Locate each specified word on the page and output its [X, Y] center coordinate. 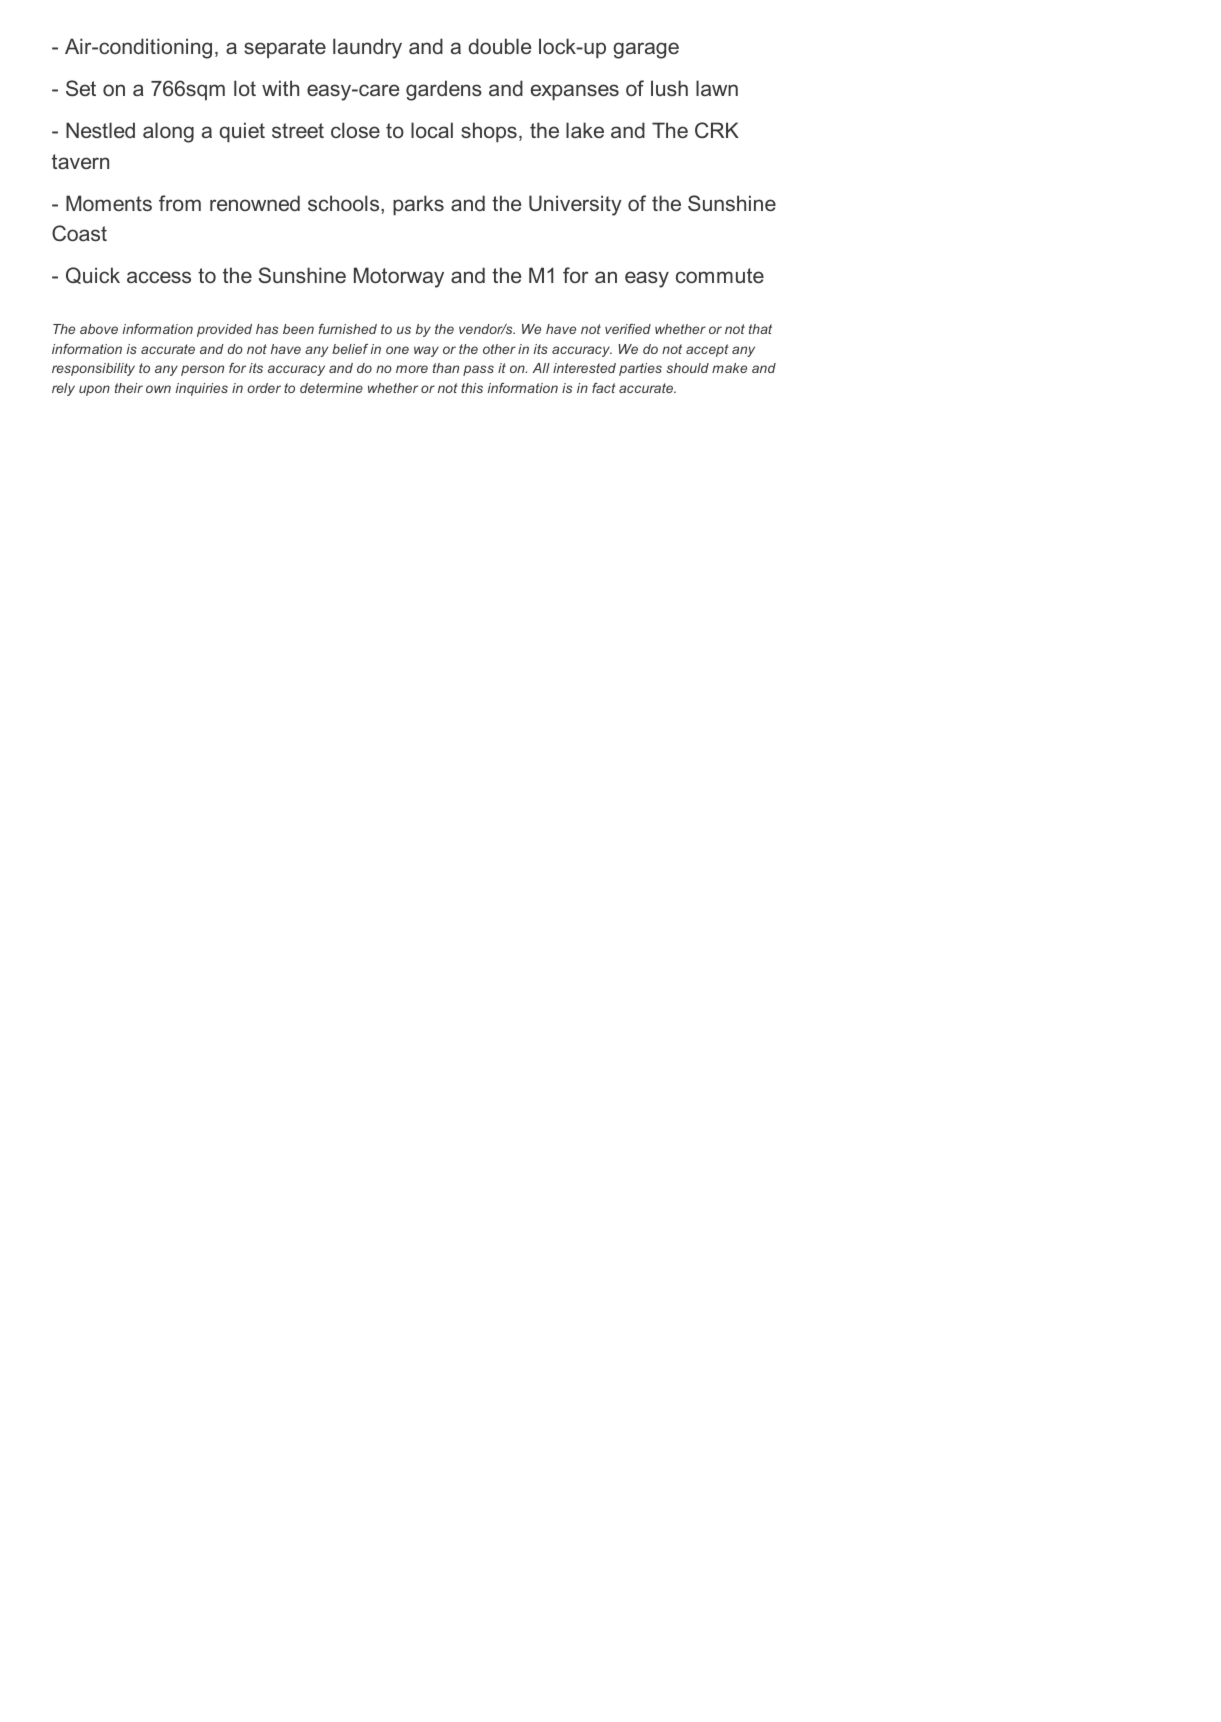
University [575, 205]
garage [646, 50]
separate [285, 49]
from [180, 203]
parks [418, 205]
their [129, 388]
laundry [367, 48]
